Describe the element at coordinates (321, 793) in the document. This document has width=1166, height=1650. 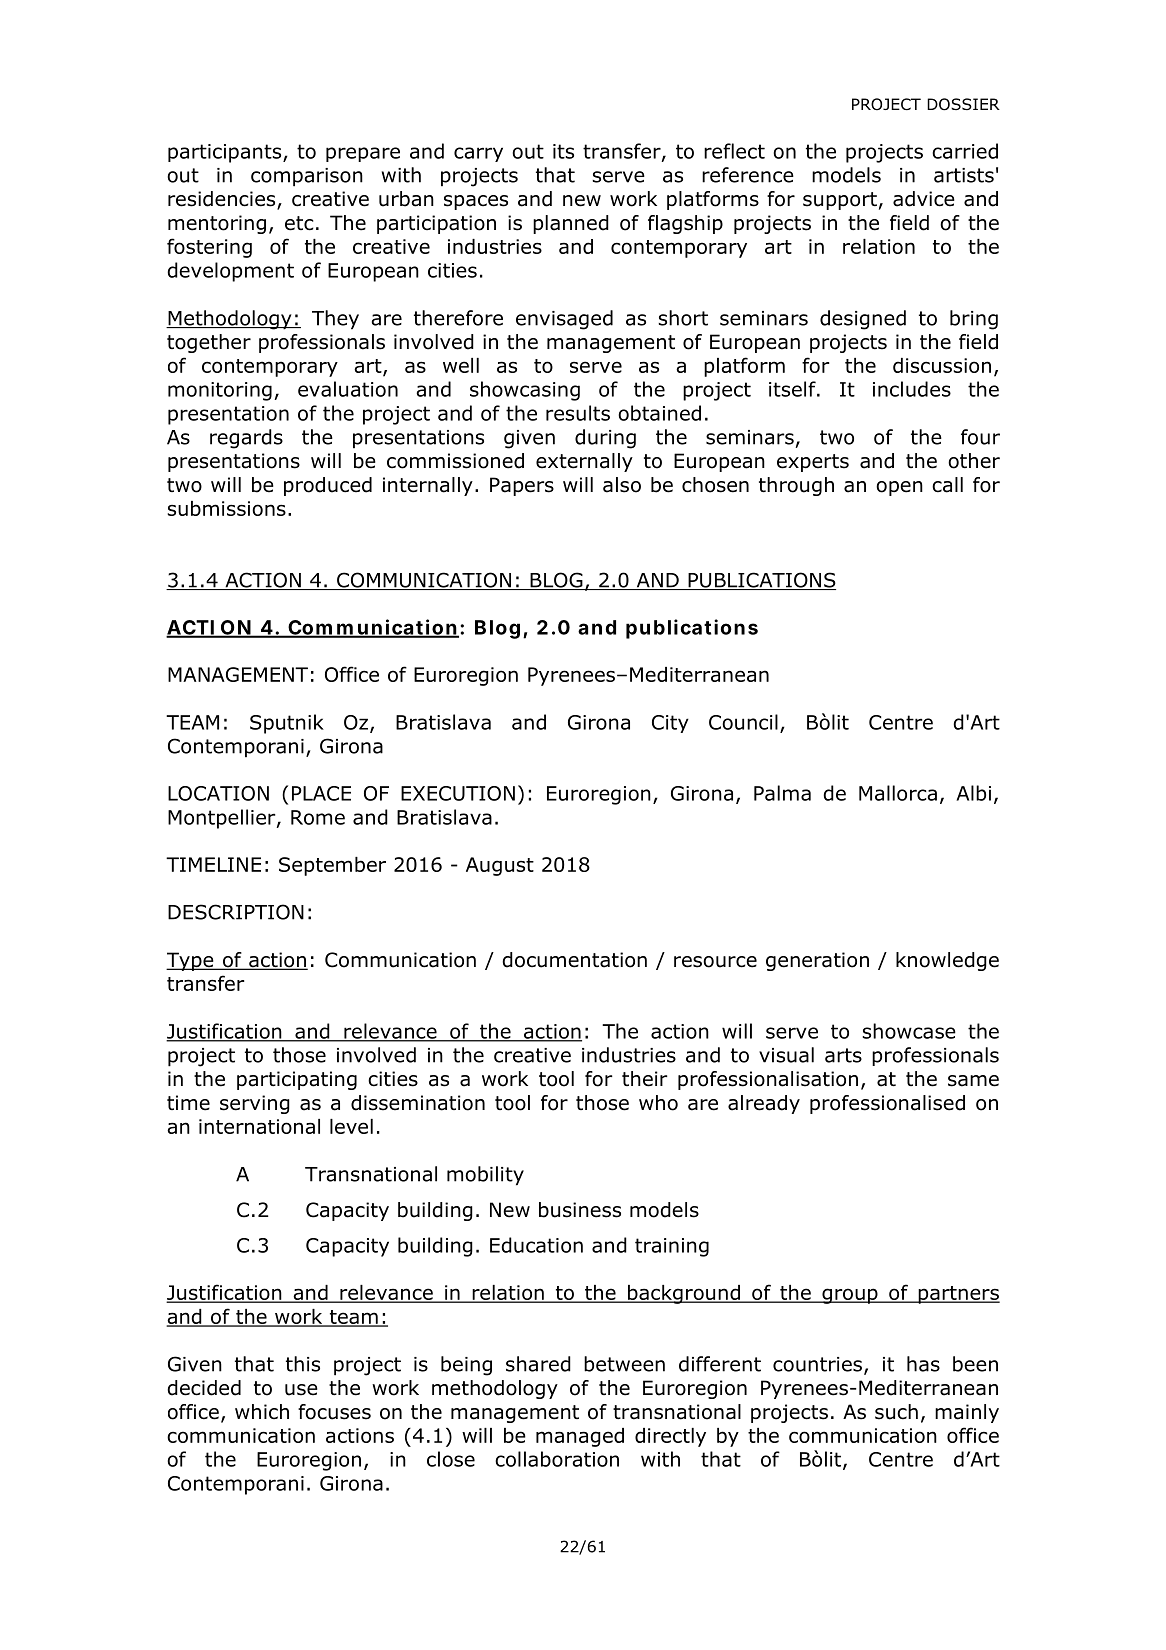
I see `PLACE` at that location.
